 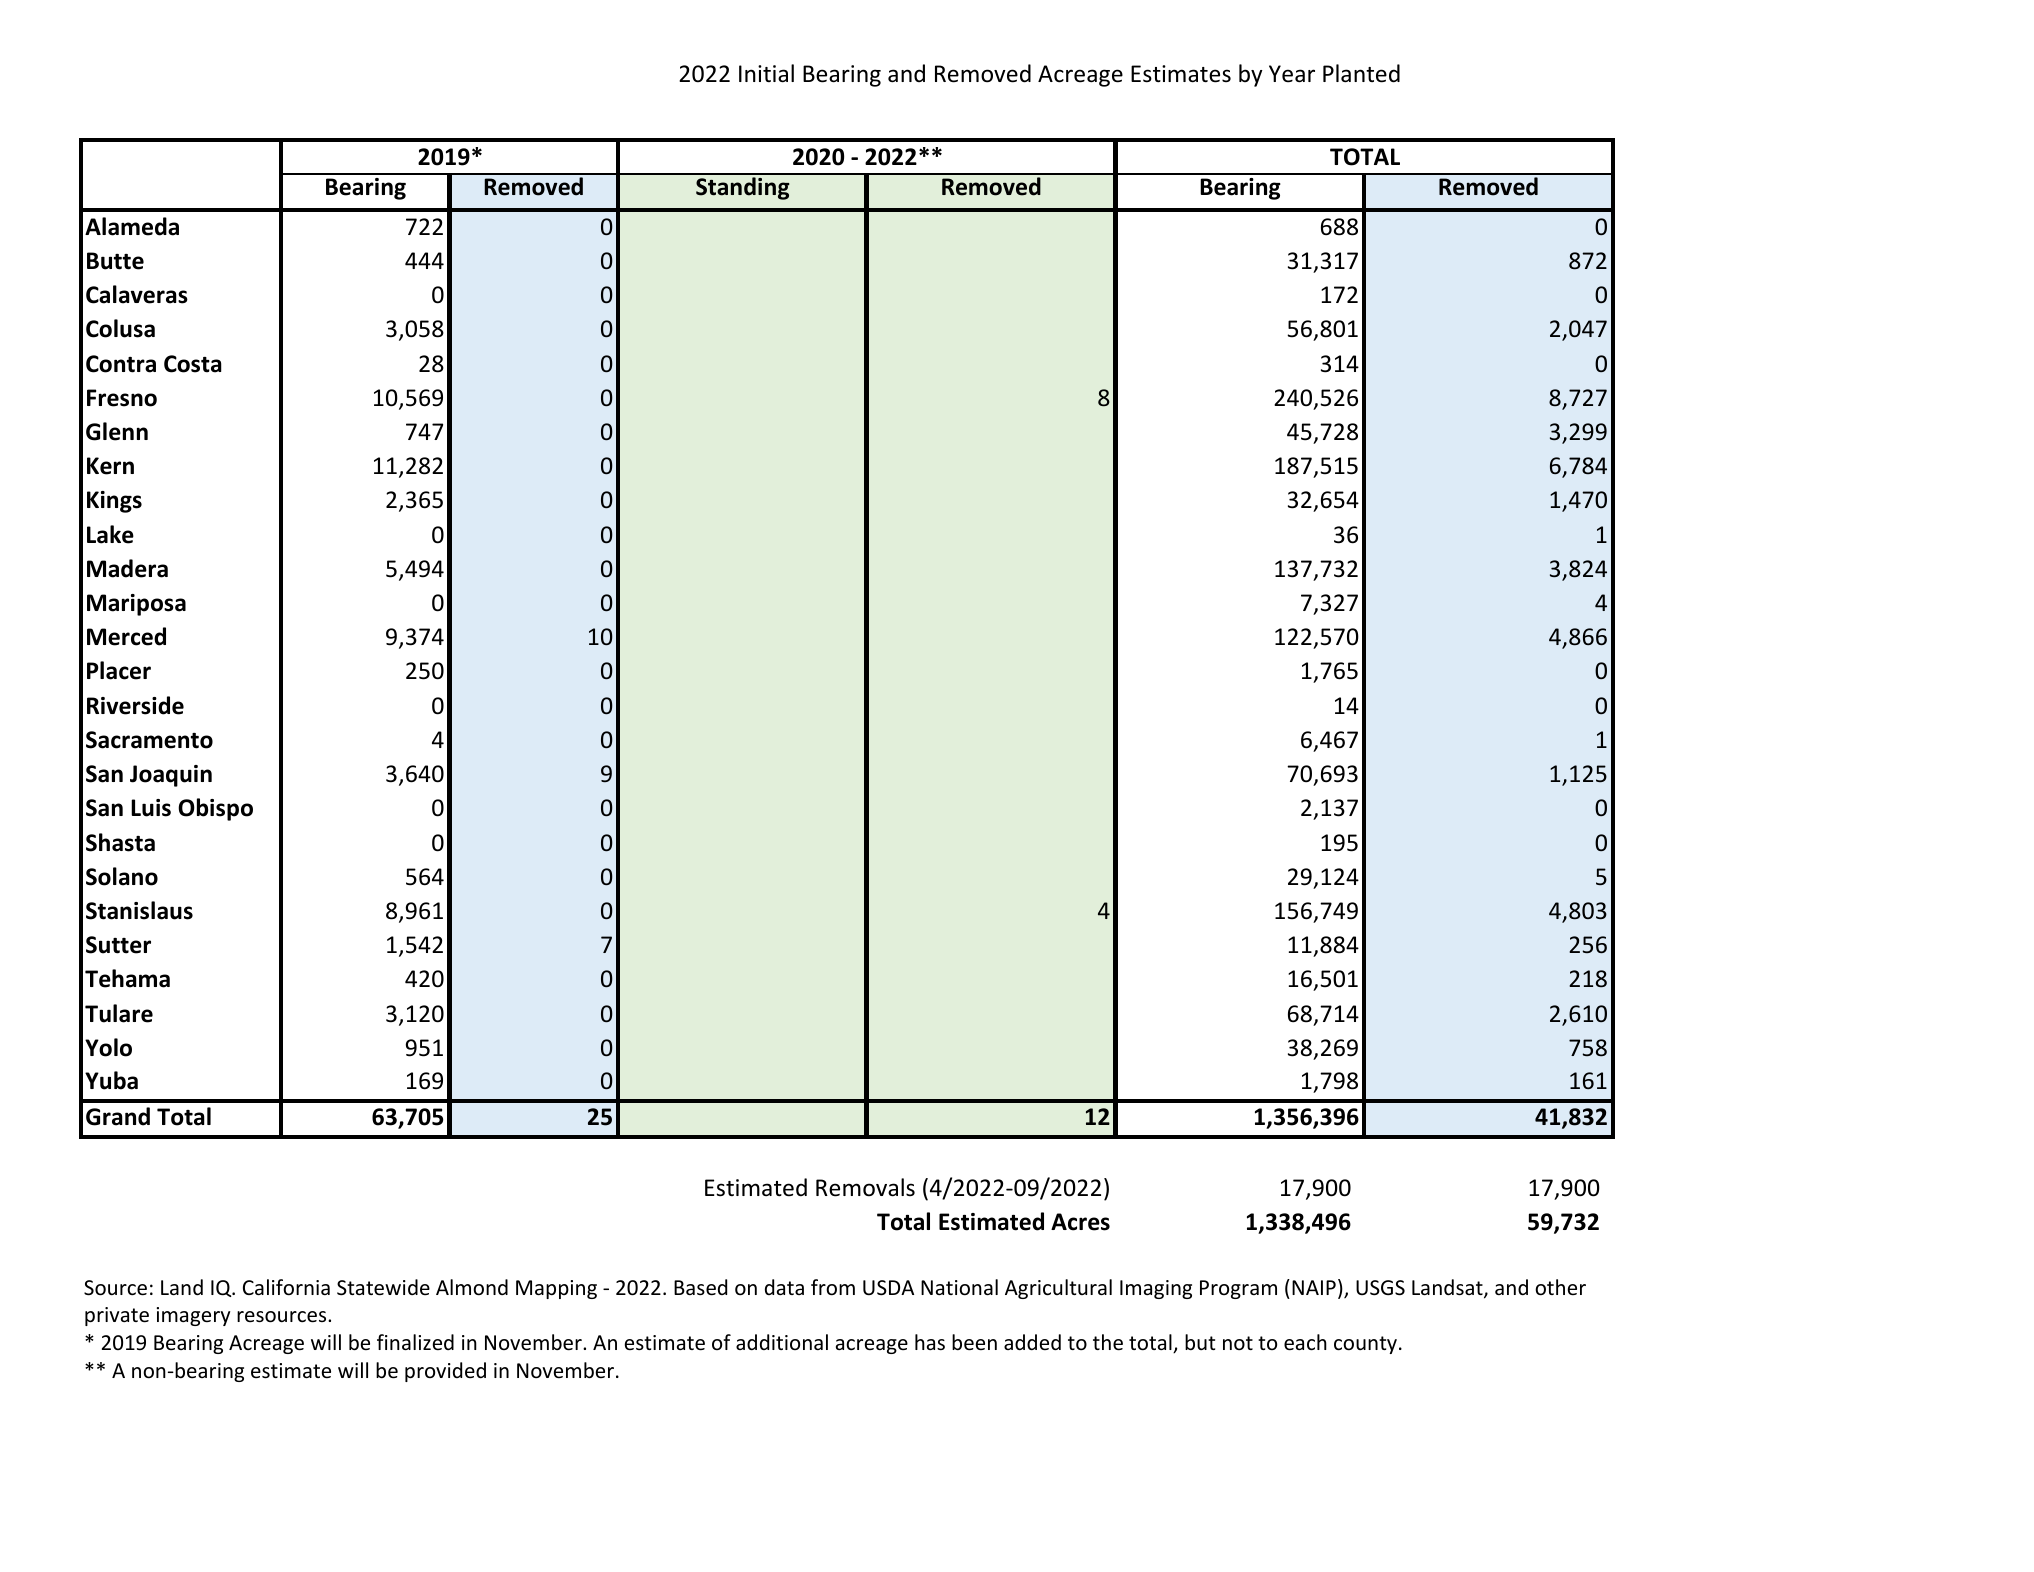 What do you see at coordinates (782, 1342) in the image?
I see `additional` at bounding box center [782, 1342].
